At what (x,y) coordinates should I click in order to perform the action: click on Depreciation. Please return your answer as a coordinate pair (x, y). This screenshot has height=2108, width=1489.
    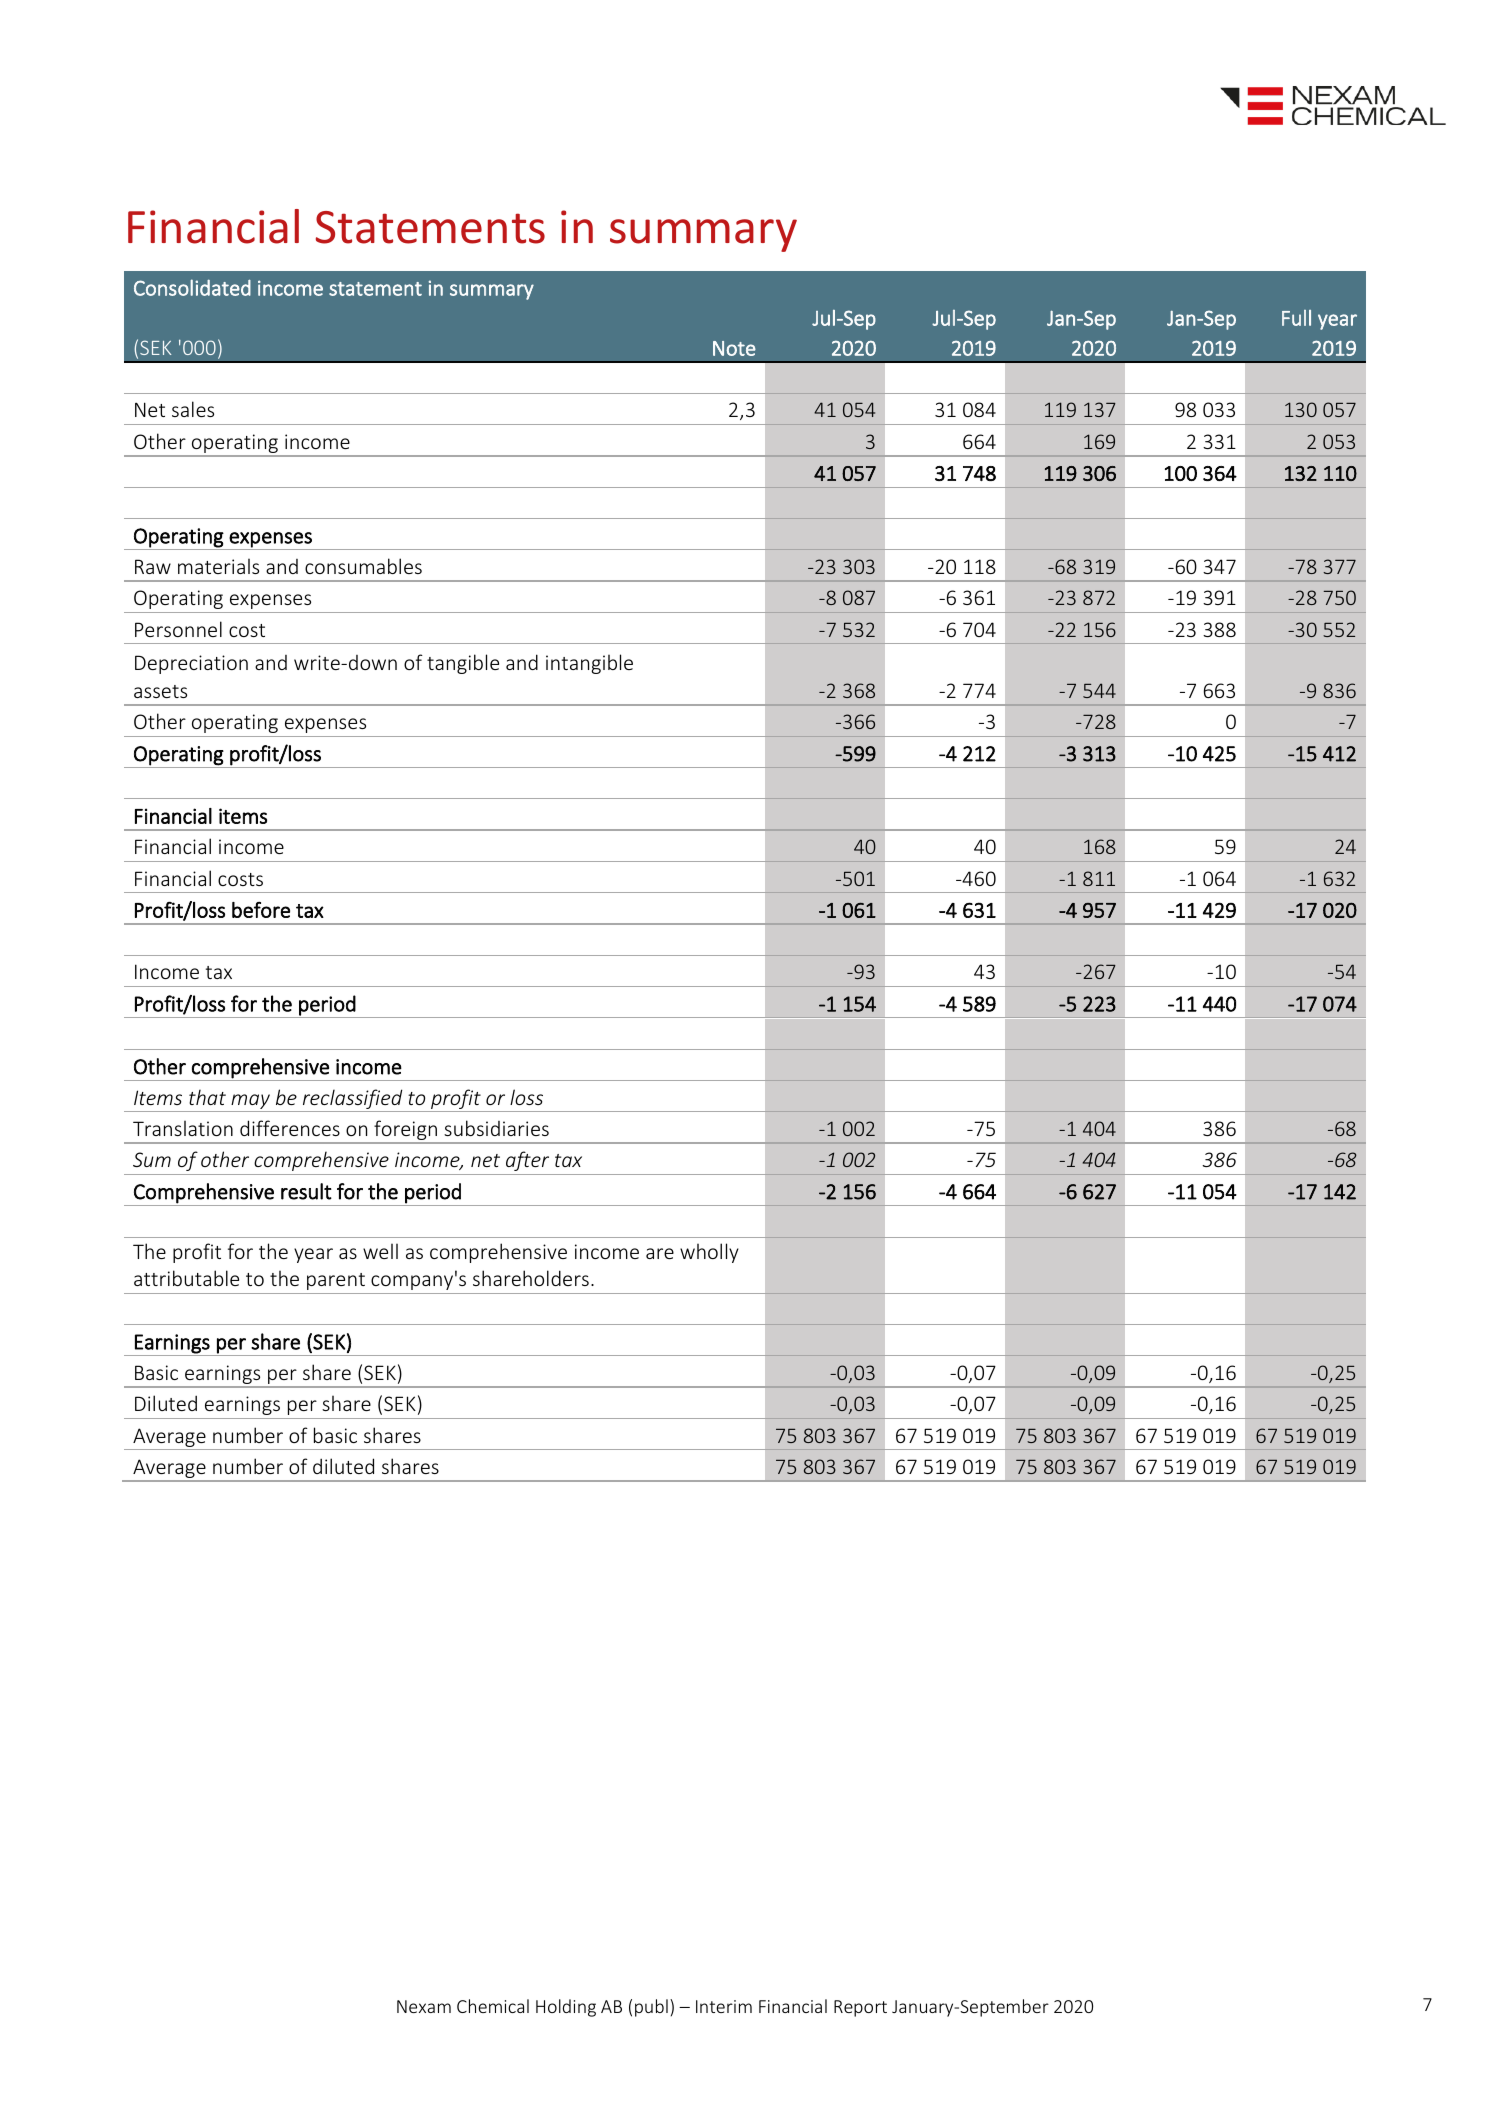
    Looking at the image, I should click on (191, 664).
